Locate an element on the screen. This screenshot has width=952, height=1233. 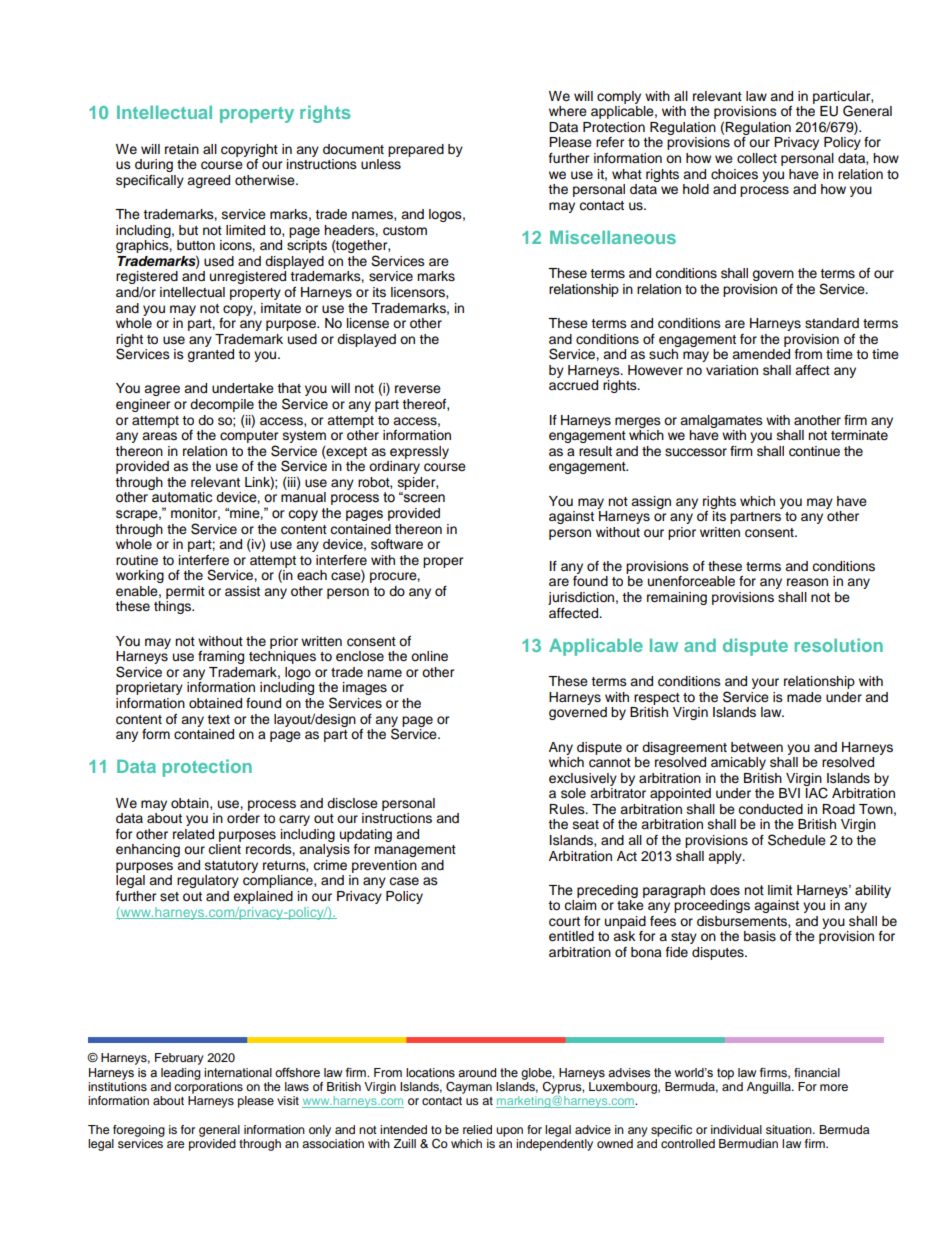
management is located at coordinates (415, 851).
